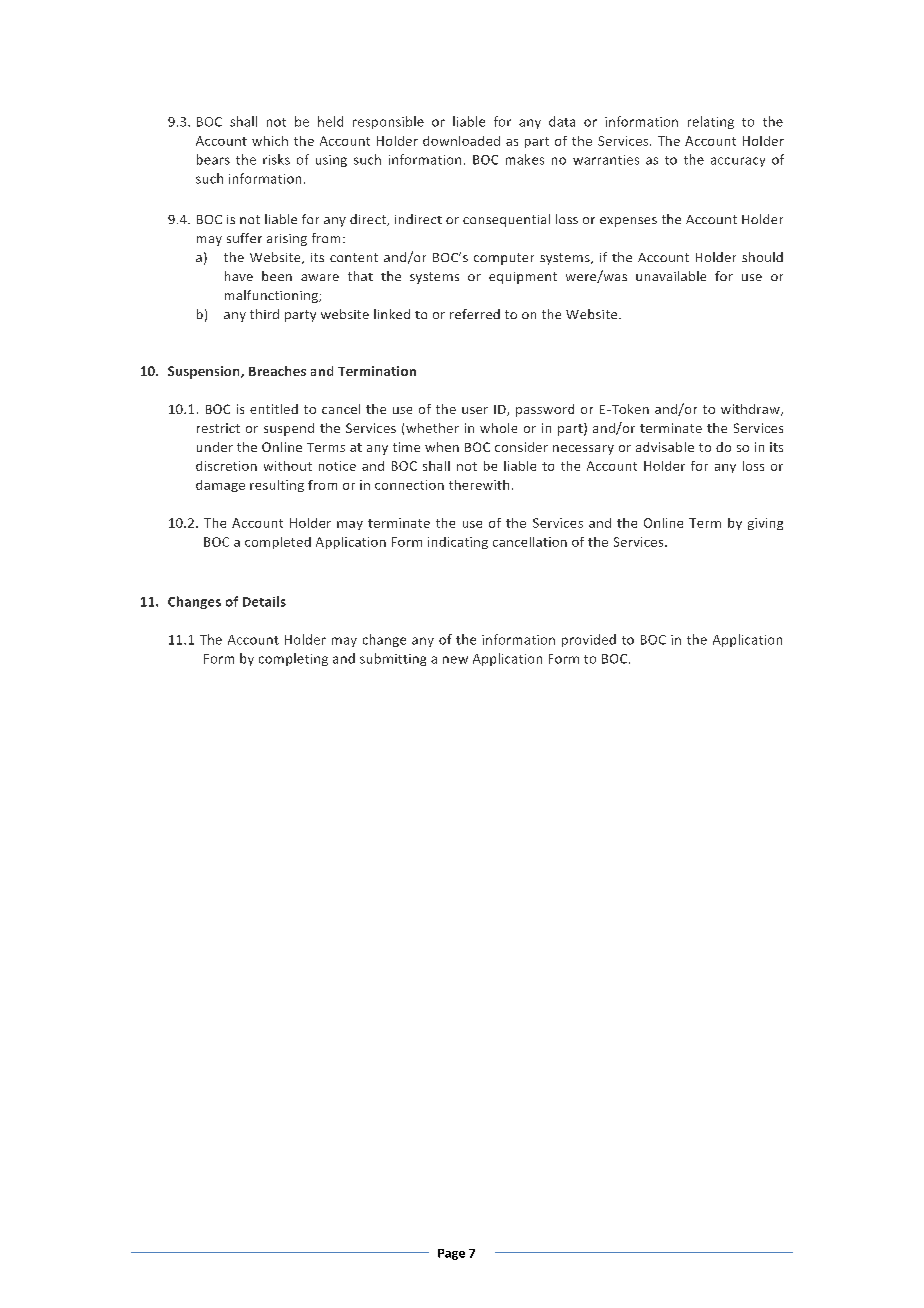 The image size is (924, 1308). Describe the element at coordinates (393, 659) in the page. I see `submitting` at that location.
